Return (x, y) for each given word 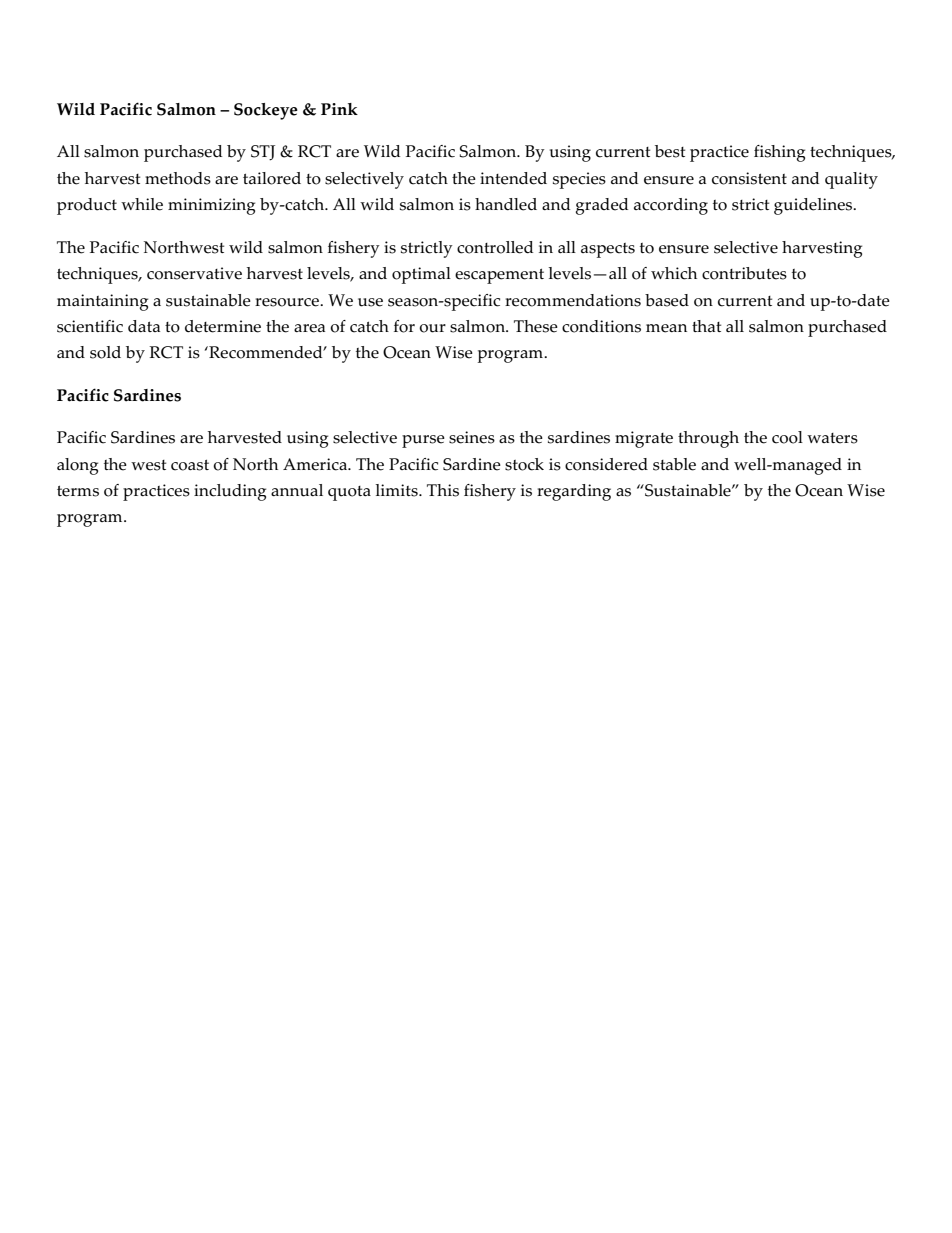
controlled (495, 247)
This (443, 490)
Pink (339, 109)
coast (190, 465)
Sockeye (266, 111)
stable (674, 464)
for (404, 326)
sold (105, 352)
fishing (779, 153)
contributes (744, 273)
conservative (194, 273)
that (706, 326)
